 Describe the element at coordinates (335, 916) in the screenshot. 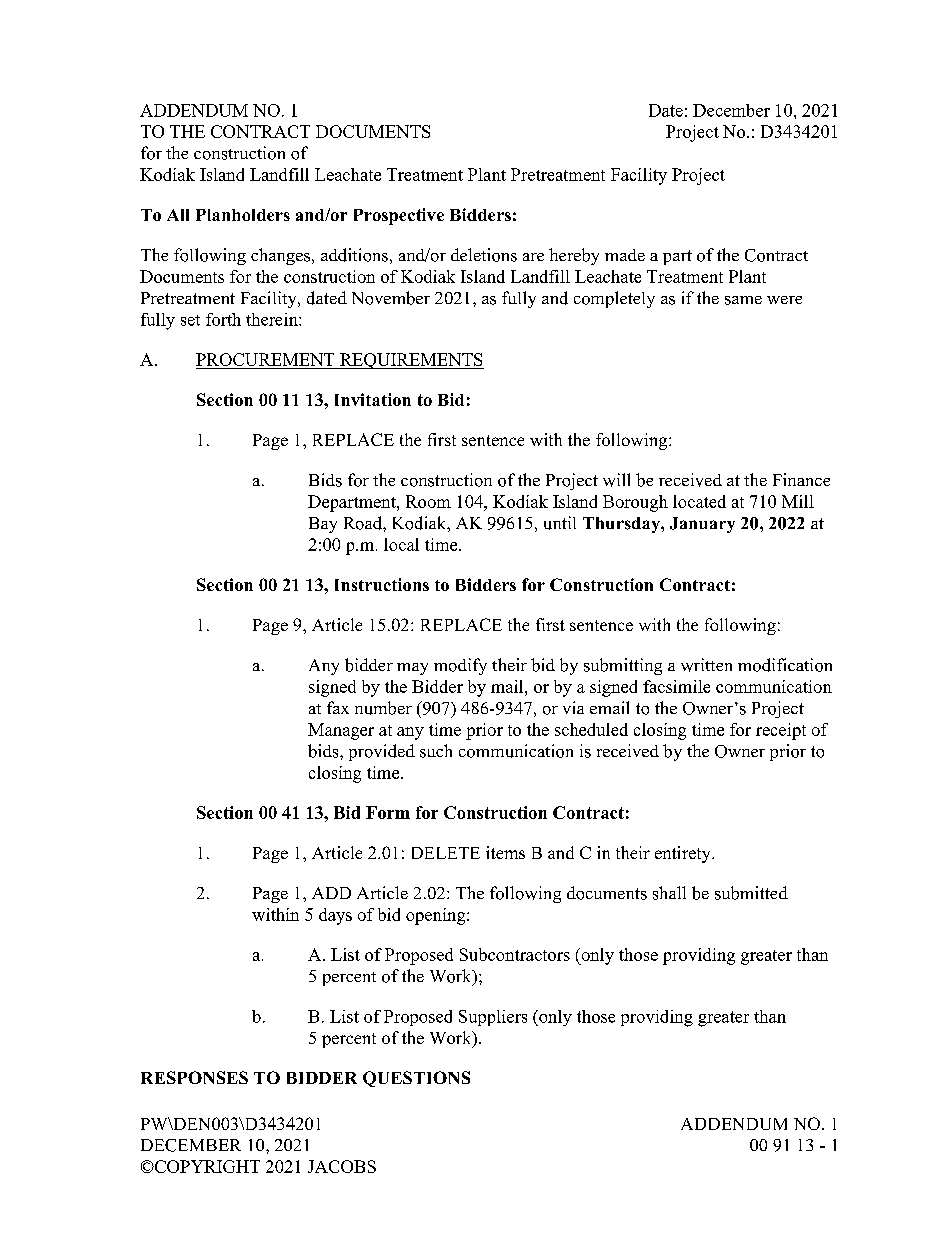

I see `days` at that location.
